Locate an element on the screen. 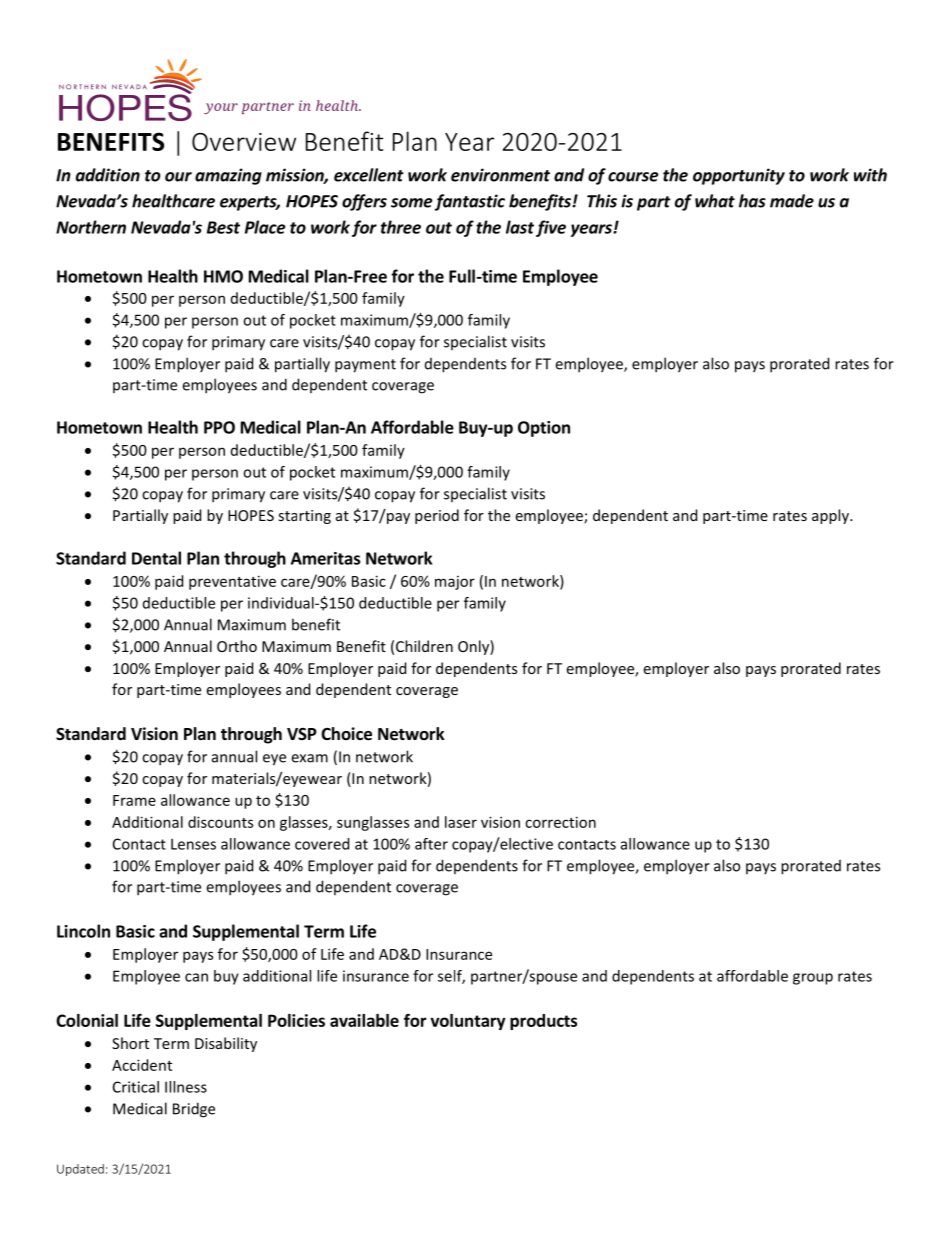 The width and height of the screenshot is (952, 1233). environment is located at coordinates (500, 175).
